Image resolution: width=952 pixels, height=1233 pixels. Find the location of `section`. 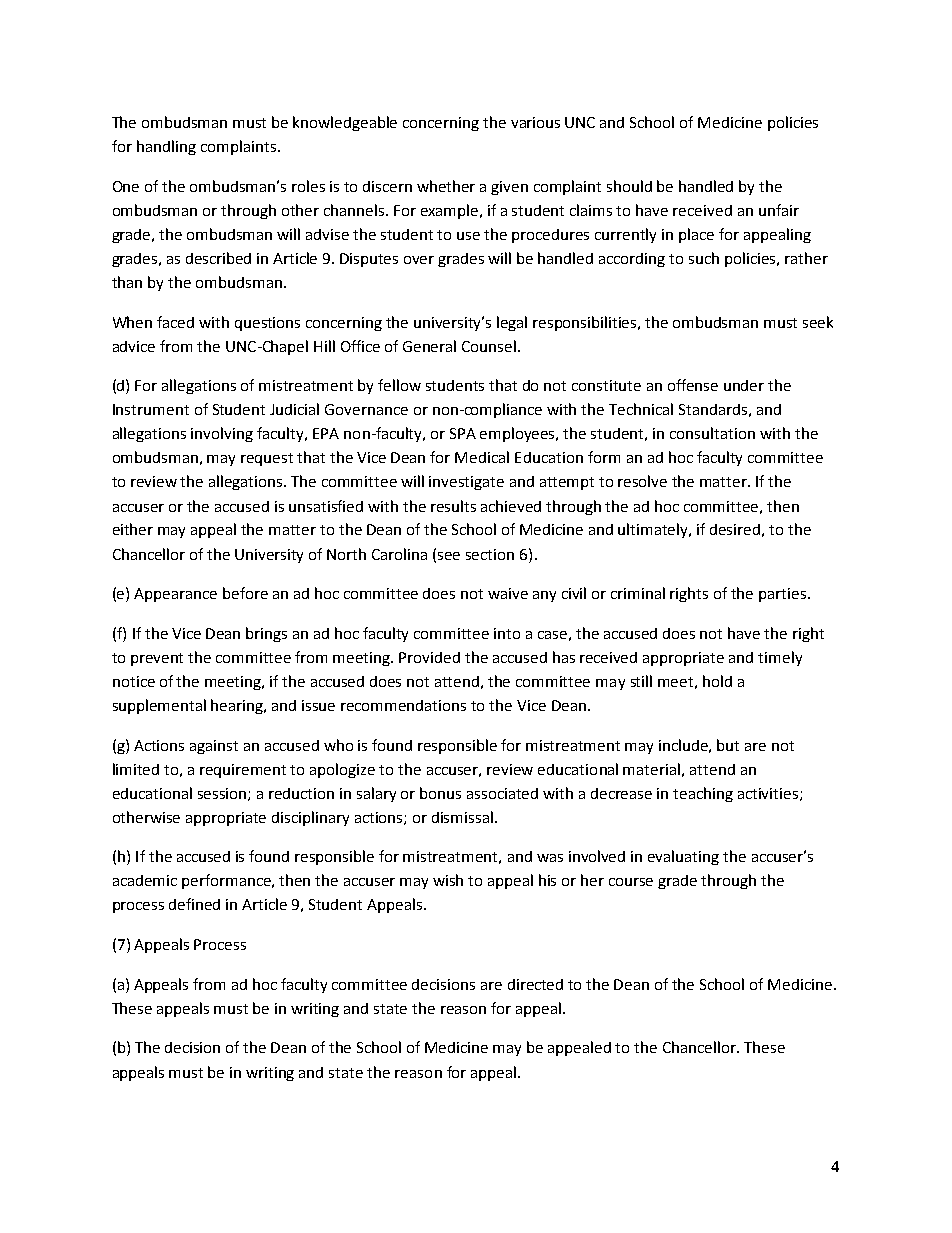

section is located at coordinates (490, 554).
